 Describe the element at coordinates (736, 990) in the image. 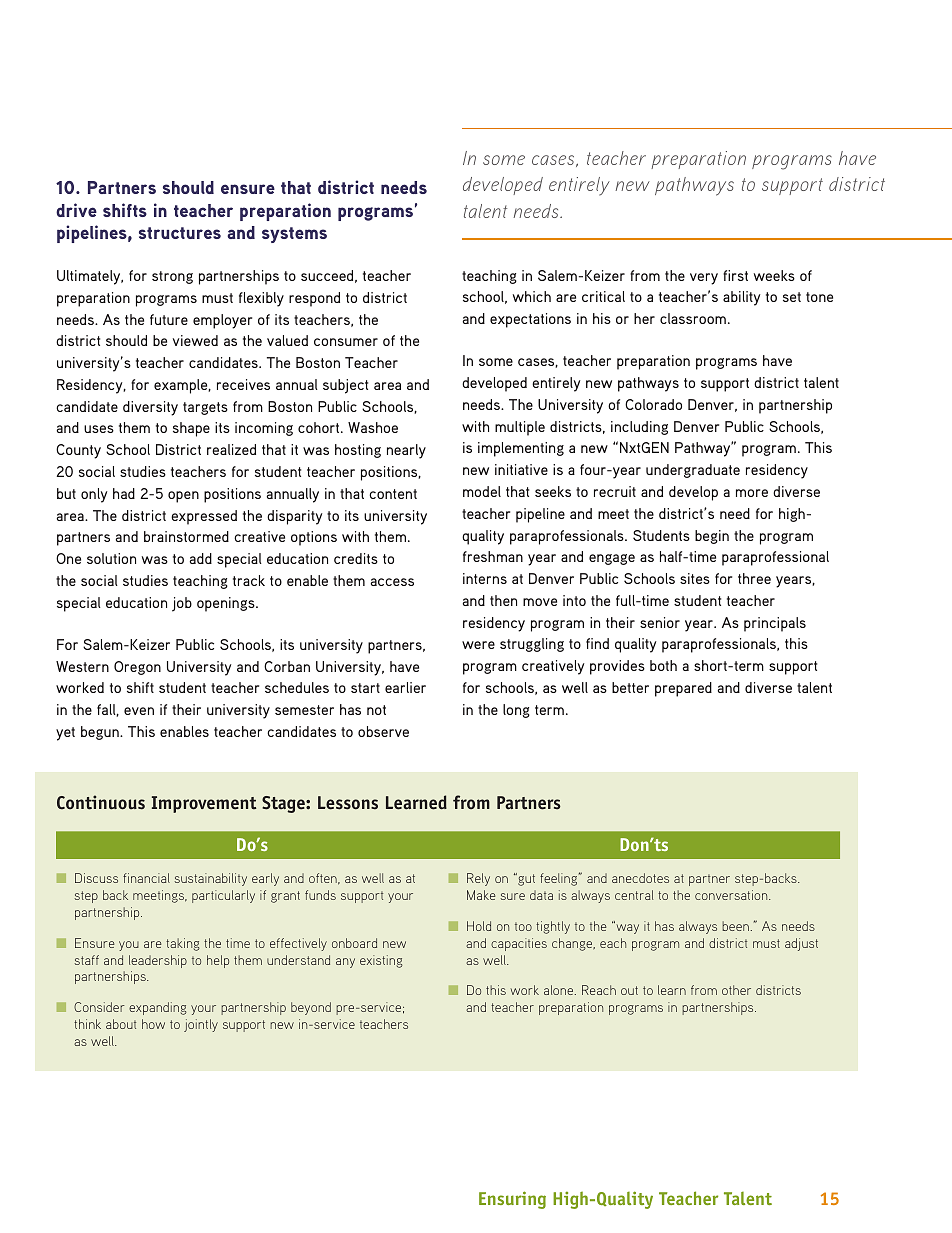

I see `other` at that location.
